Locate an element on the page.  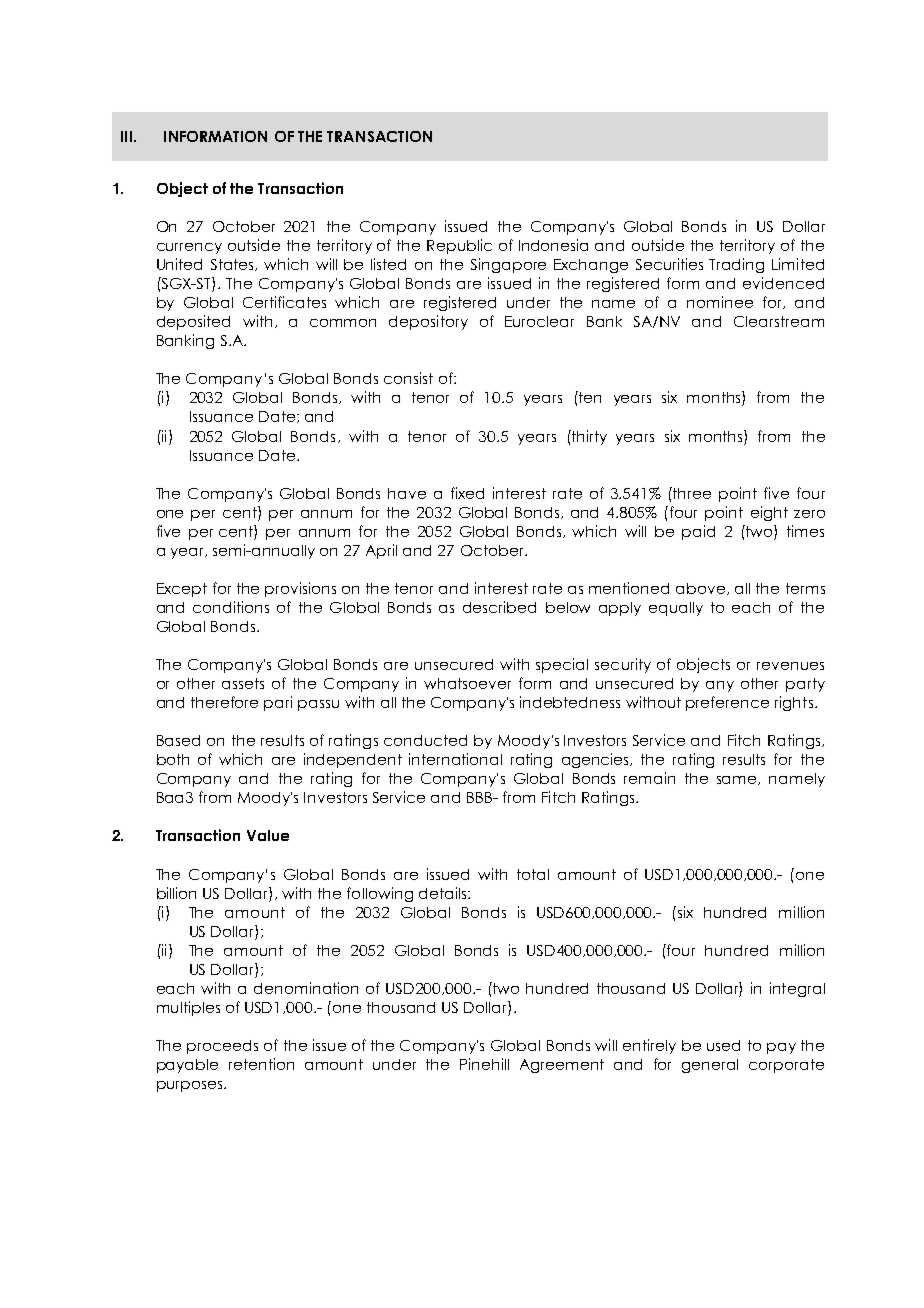
Trading is located at coordinates (736, 265).
